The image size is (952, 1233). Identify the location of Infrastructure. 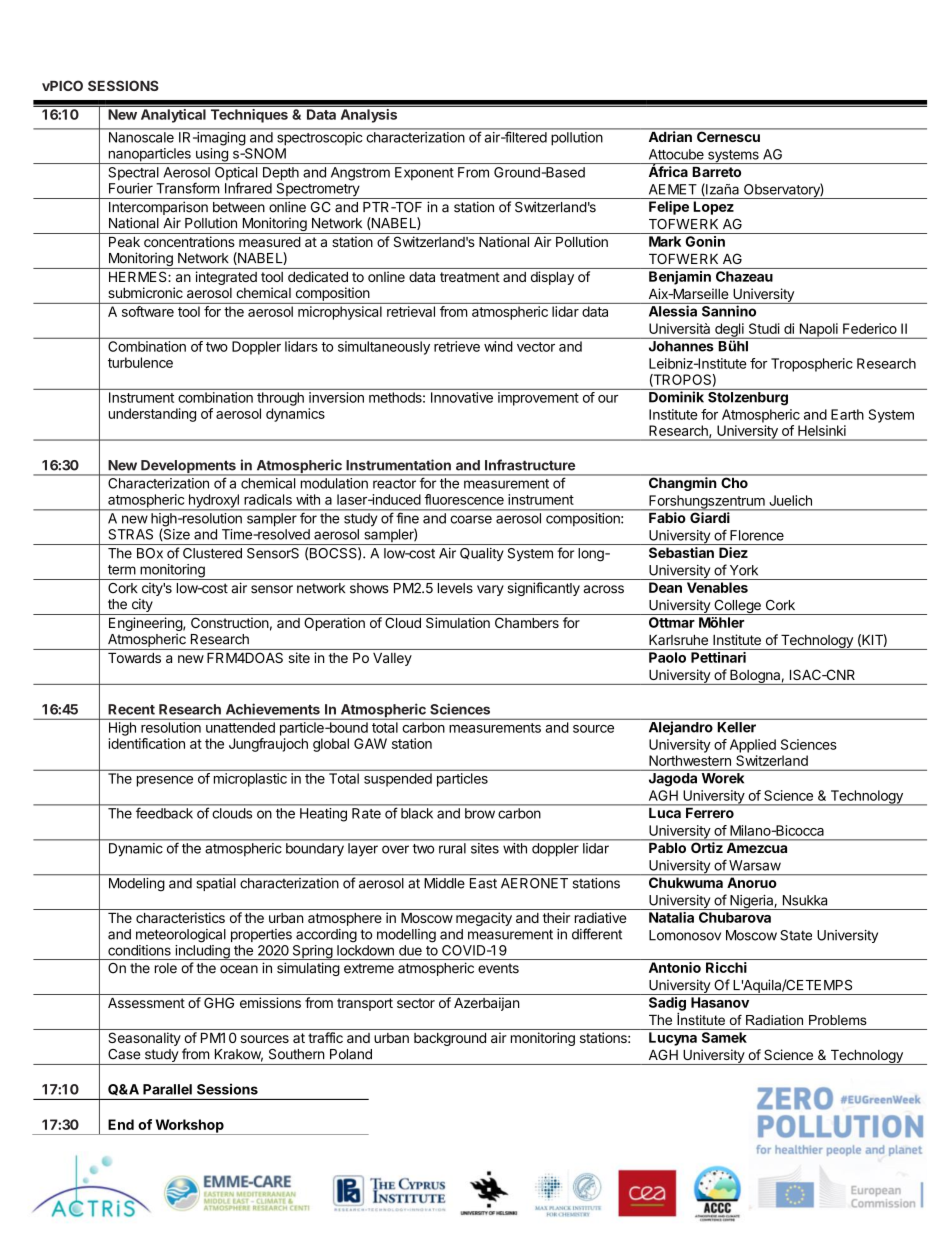
(530, 465).
